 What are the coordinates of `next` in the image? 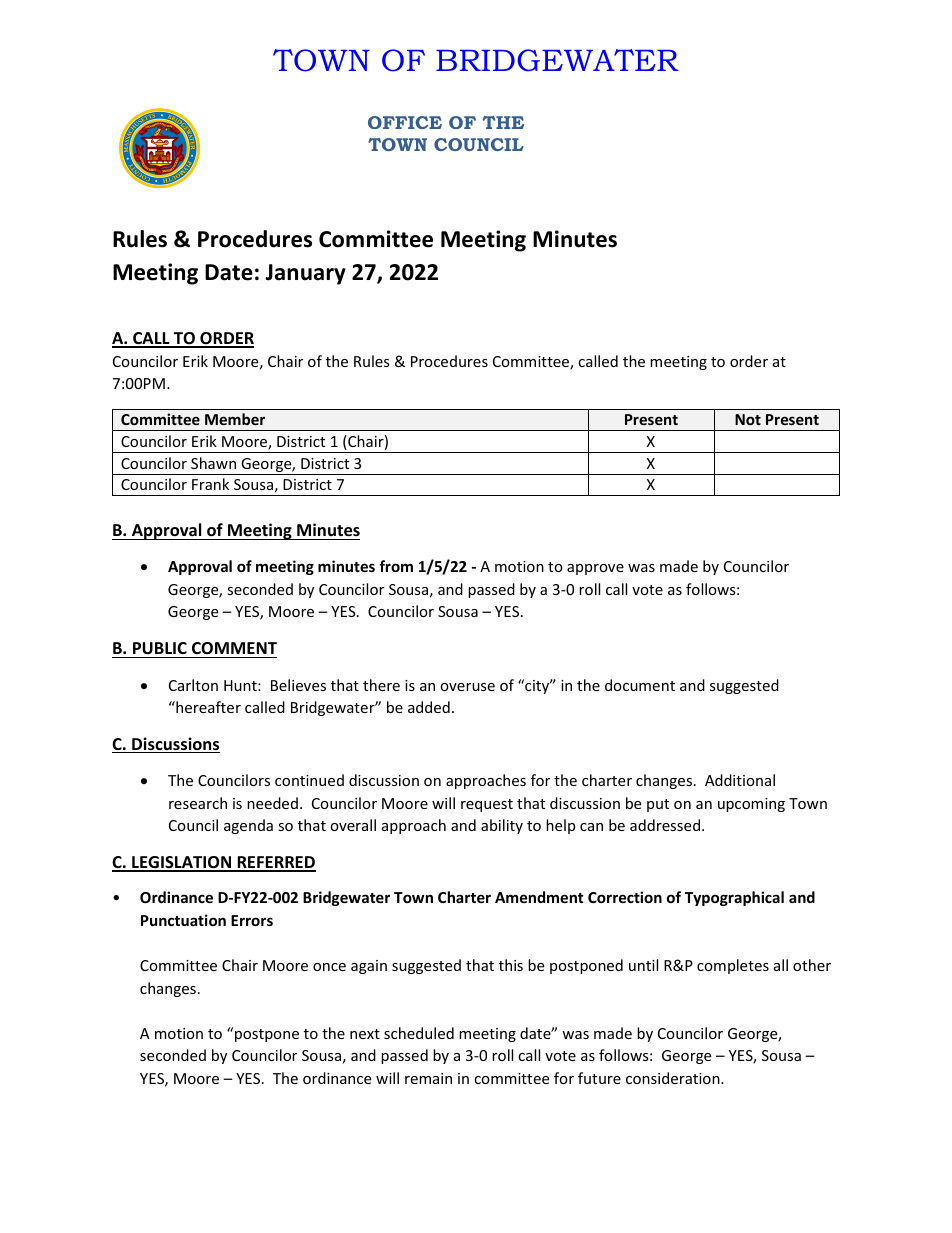 It's located at (365, 1034).
